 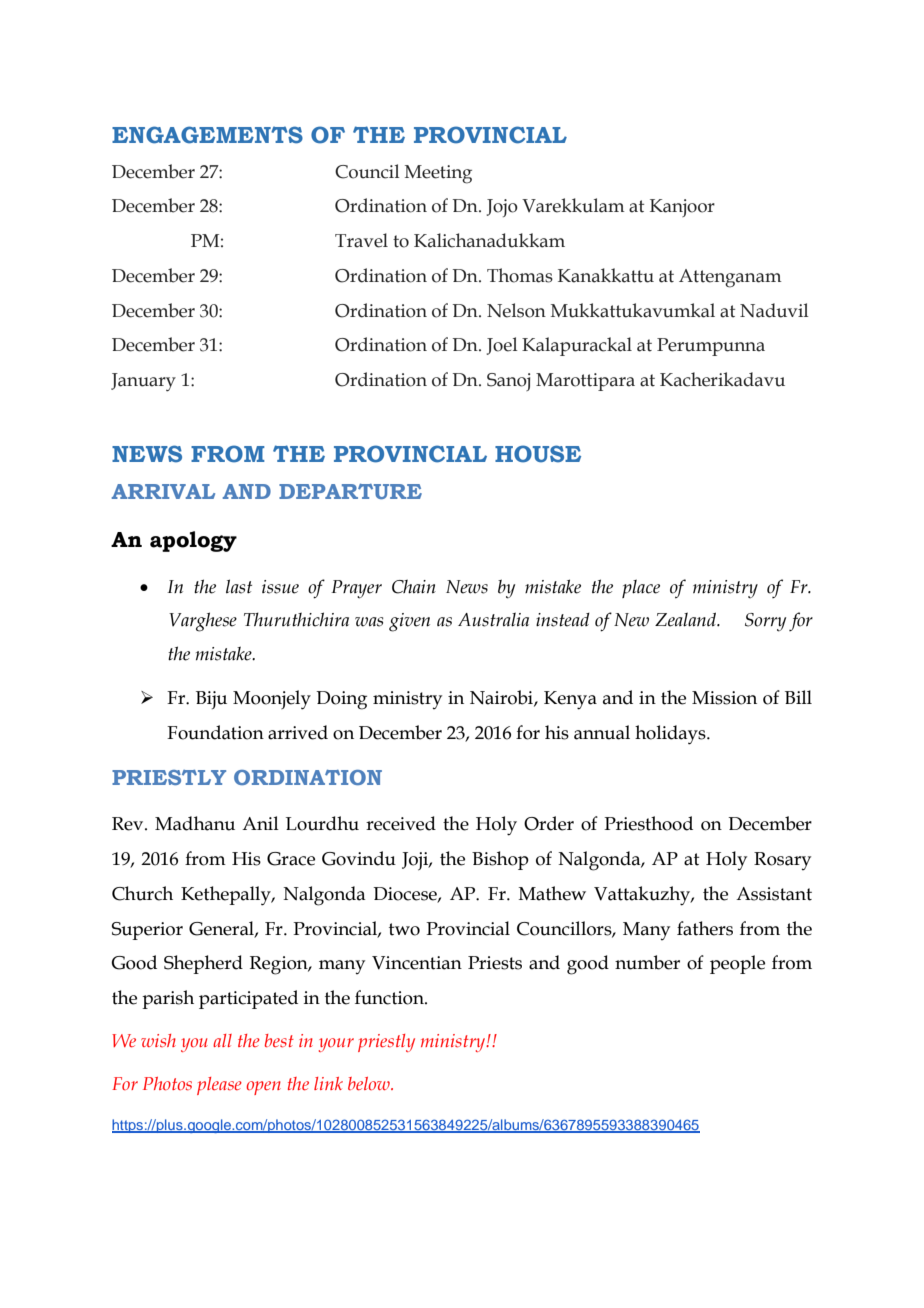 I want to click on please, so click(x=219, y=1086).
